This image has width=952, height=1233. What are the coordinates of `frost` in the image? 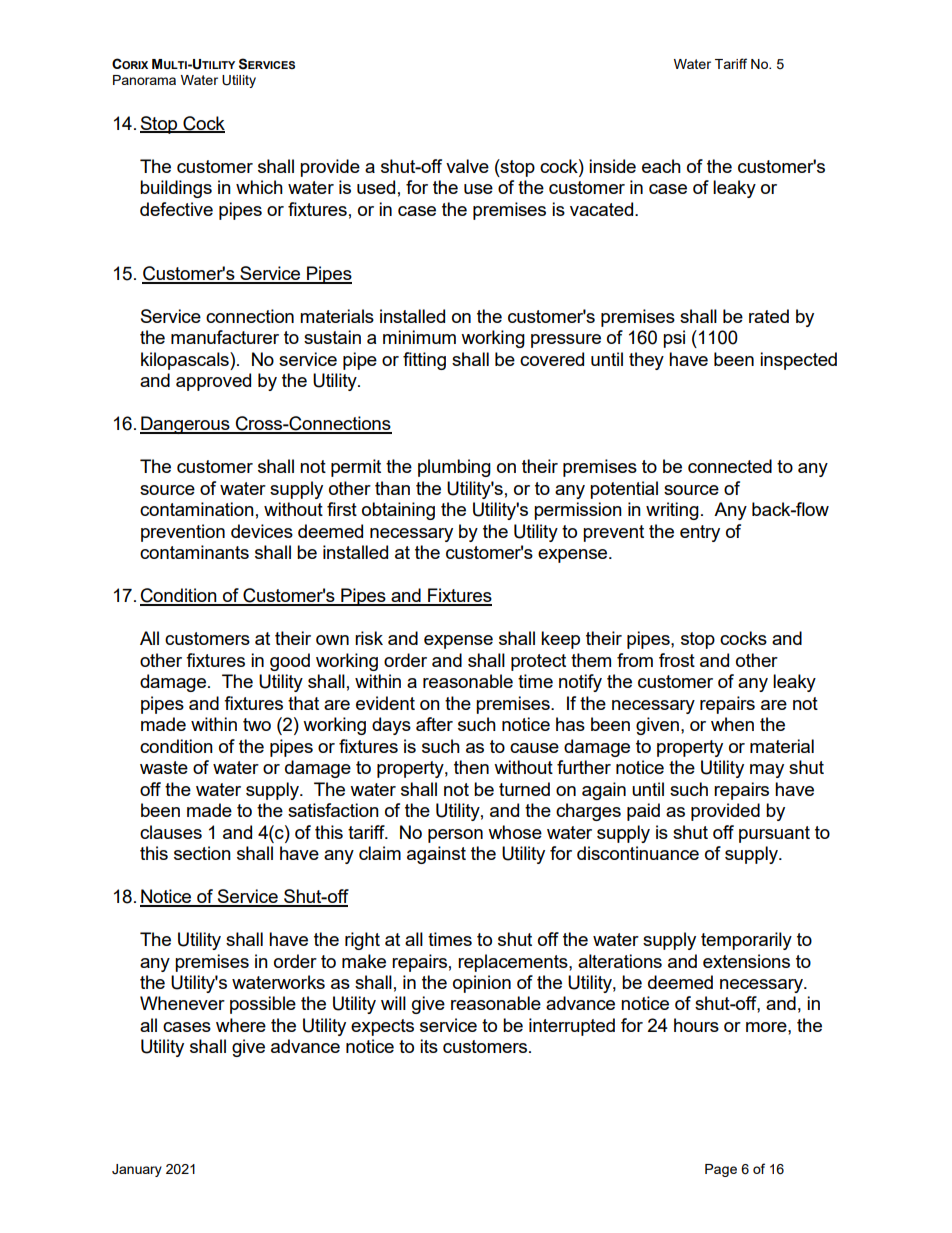 It's located at (677, 660).
